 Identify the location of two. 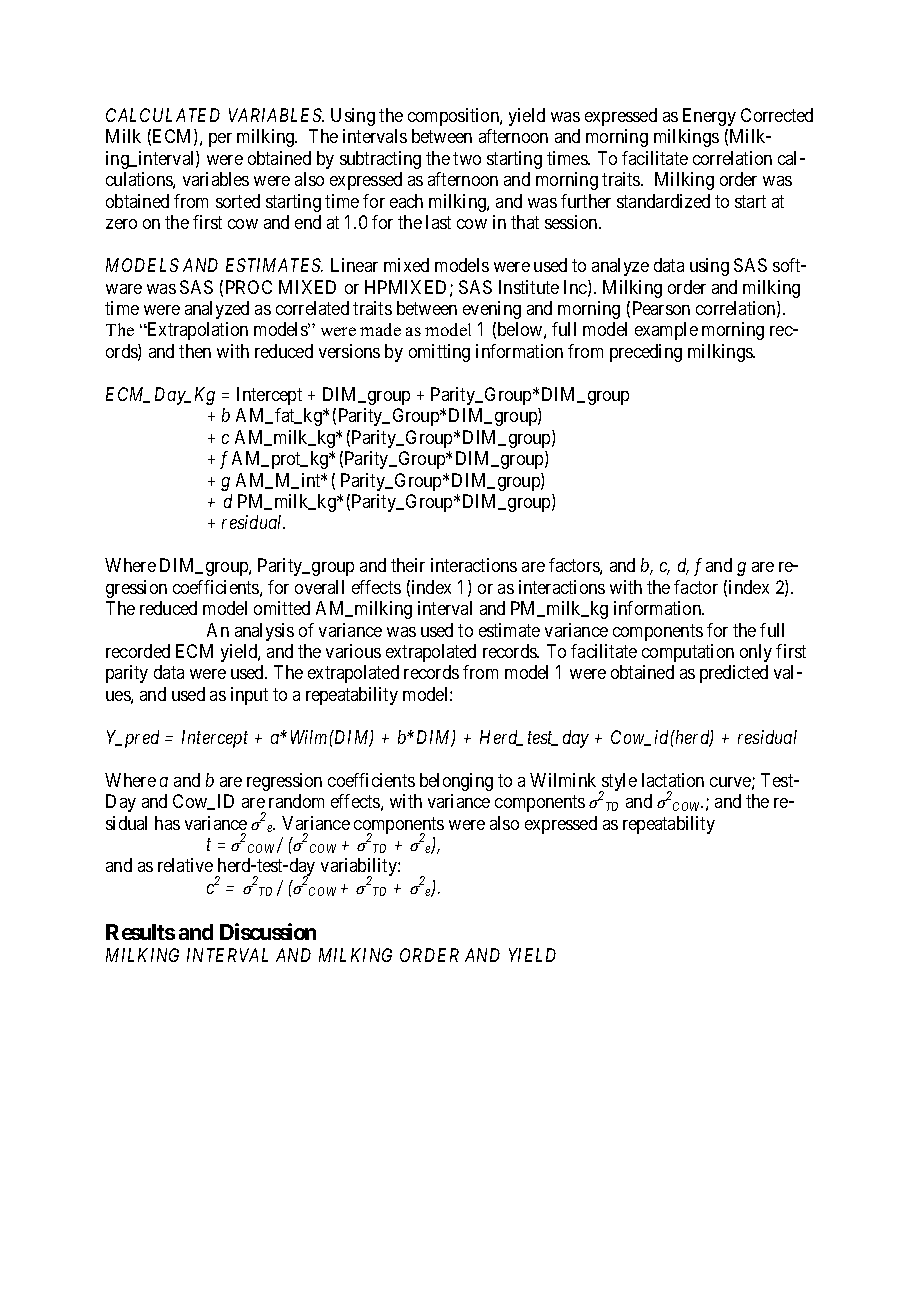
(467, 158).
